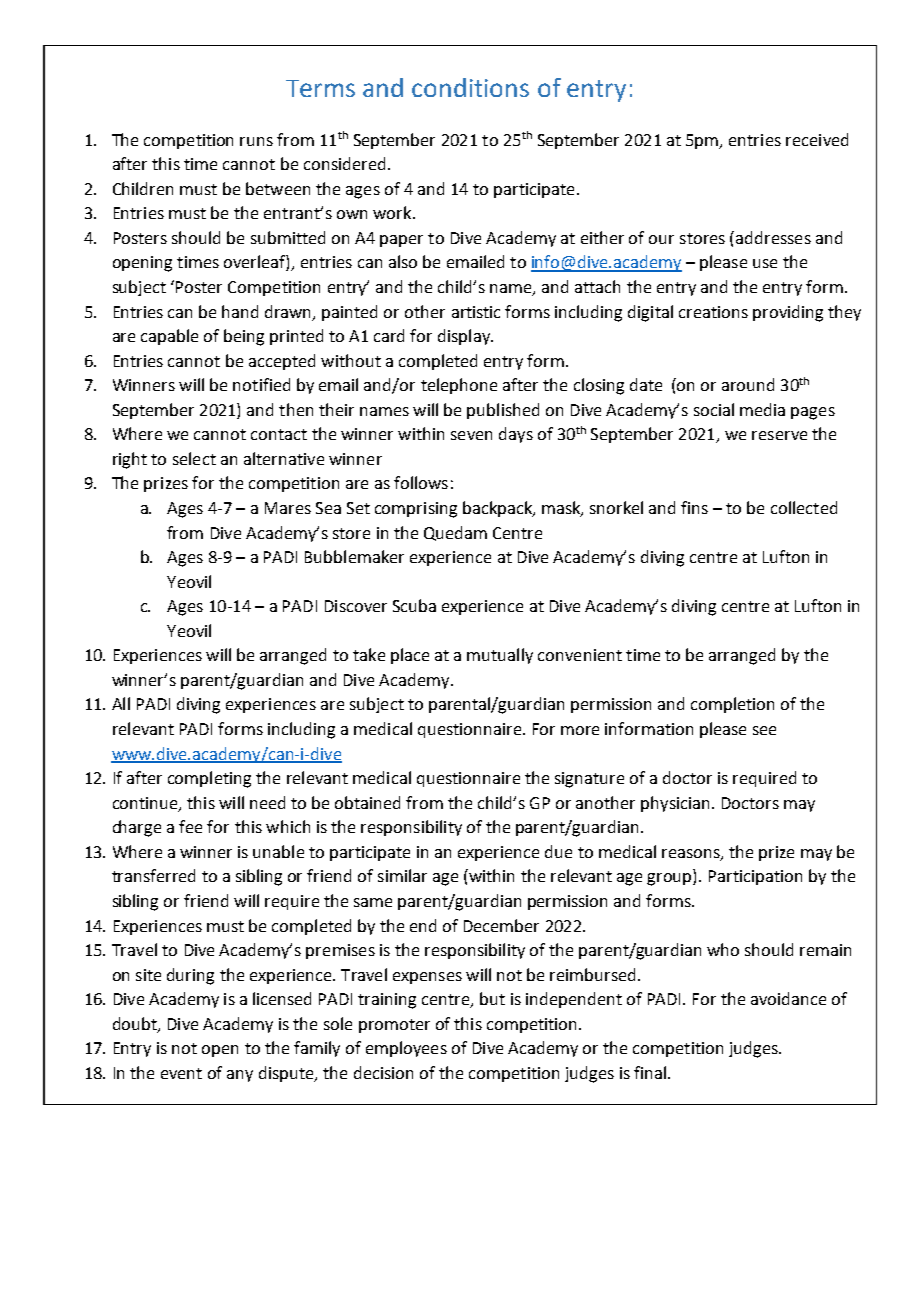  What do you see at coordinates (817, 139) in the screenshot?
I see `received` at bounding box center [817, 139].
